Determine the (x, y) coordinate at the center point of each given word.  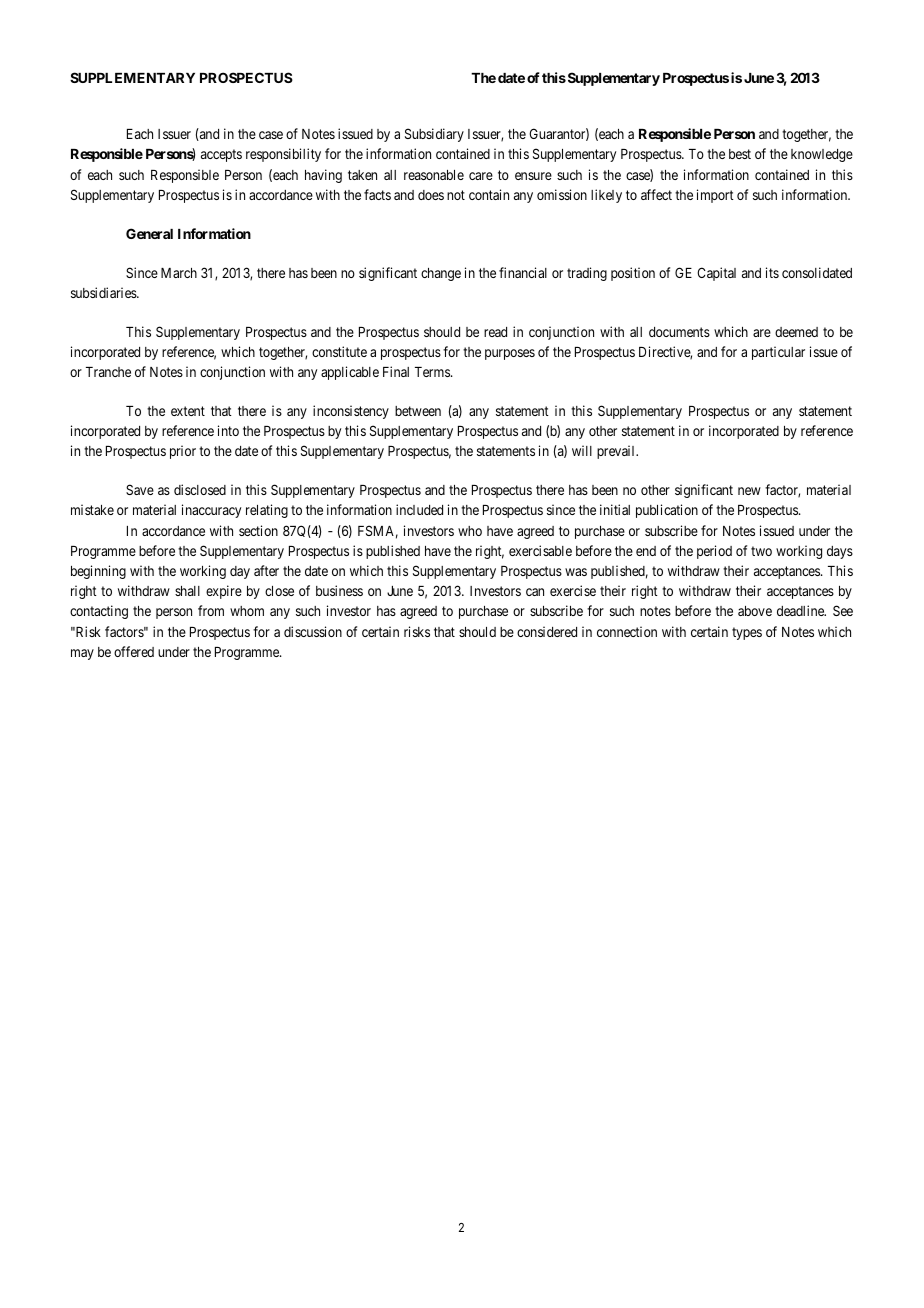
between (418, 411)
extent (188, 411)
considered (547, 631)
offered (134, 651)
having (323, 176)
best (740, 154)
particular (778, 353)
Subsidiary (434, 135)
